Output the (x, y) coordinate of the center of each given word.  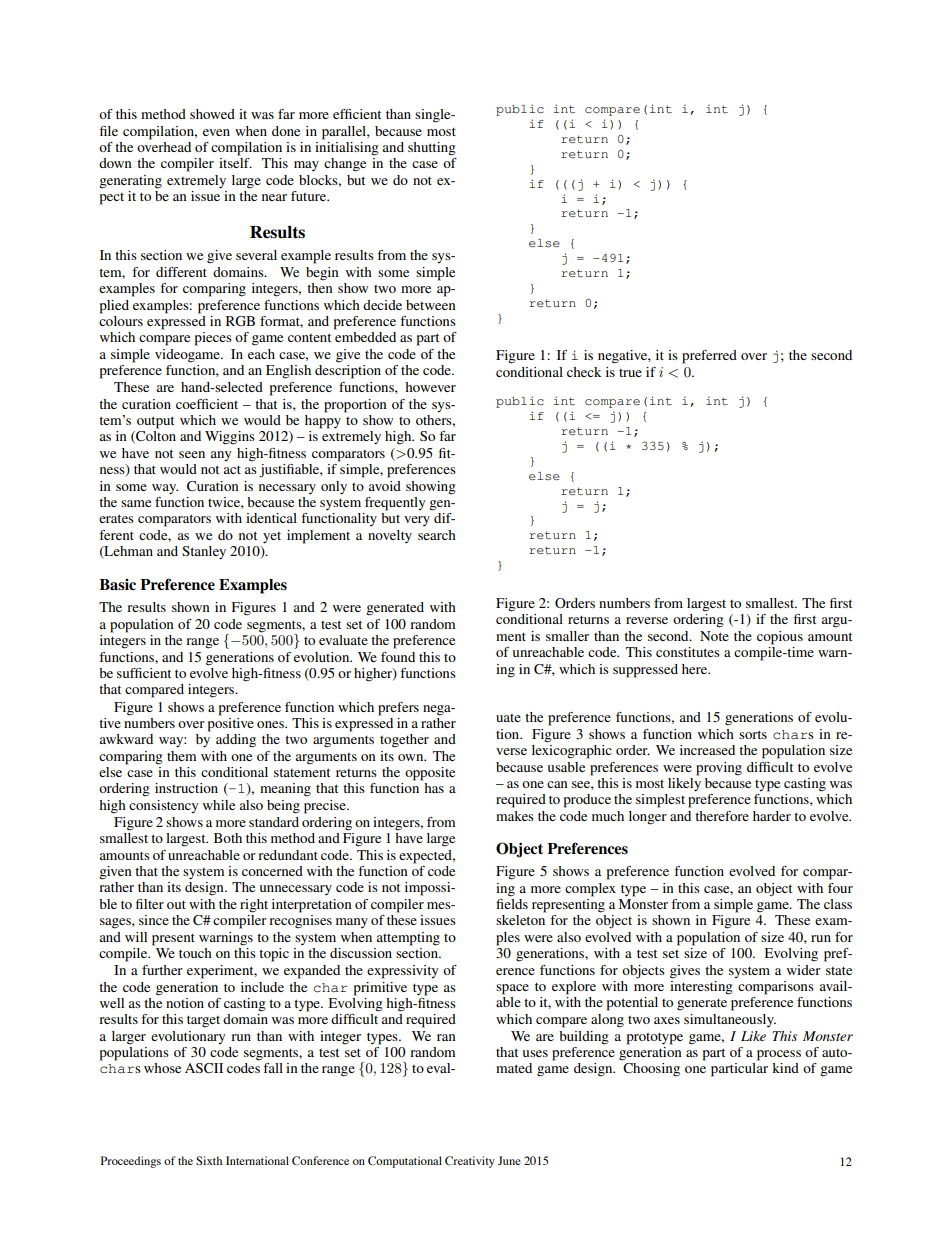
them (181, 756)
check (584, 372)
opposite (430, 774)
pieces (213, 339)
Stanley (204, 553)
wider (804, 970)
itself (235, 163)
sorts (753, 734)
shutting (432, 149)
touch (195, 953)
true (630, 373)
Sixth (209, 1160)
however (430, 387)
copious (780, 638)
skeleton (520, 920)
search (437, 535)
